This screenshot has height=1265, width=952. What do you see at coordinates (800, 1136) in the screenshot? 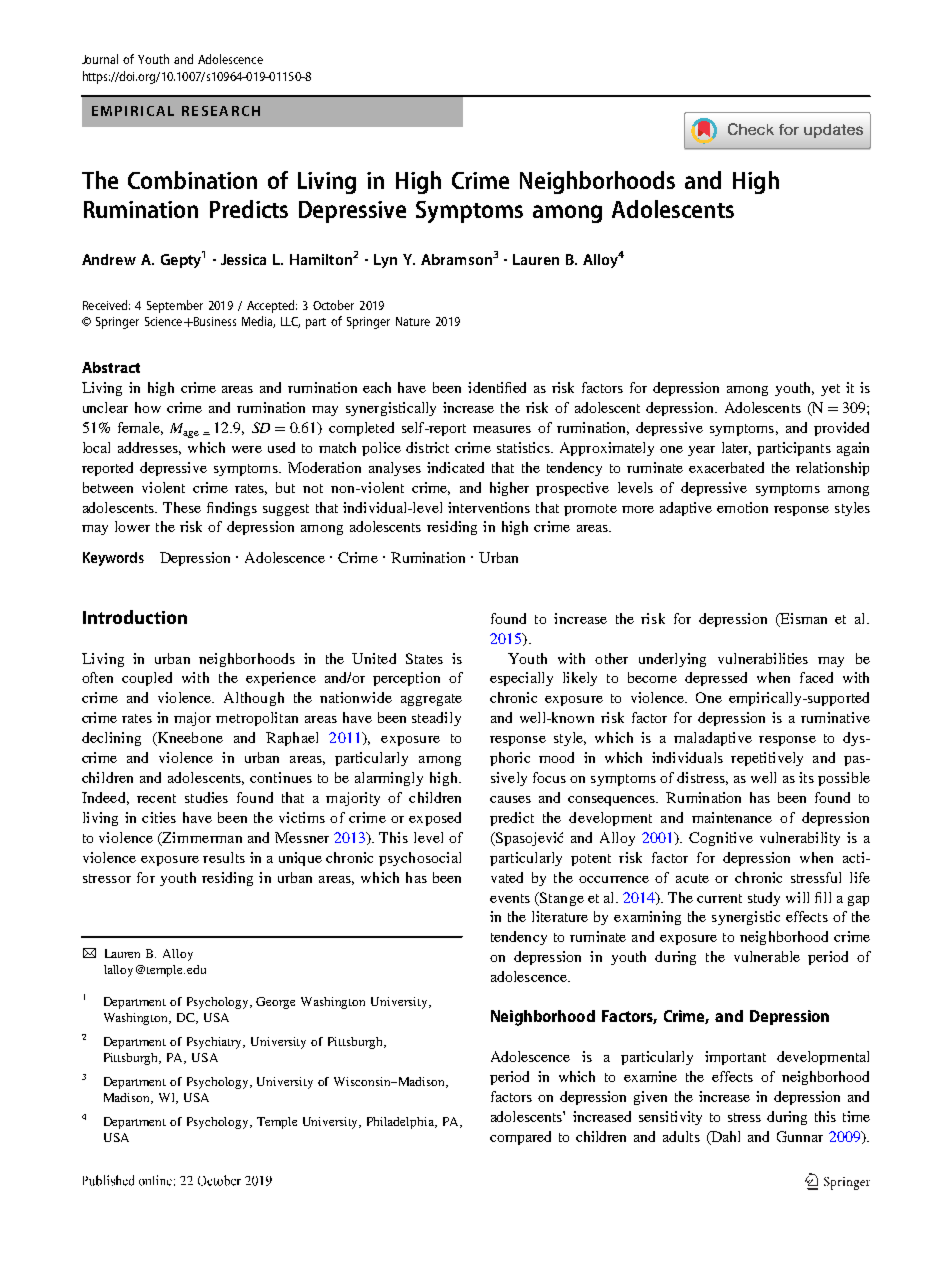
I see `Gunnar` at bounding box center [800, 1136].
